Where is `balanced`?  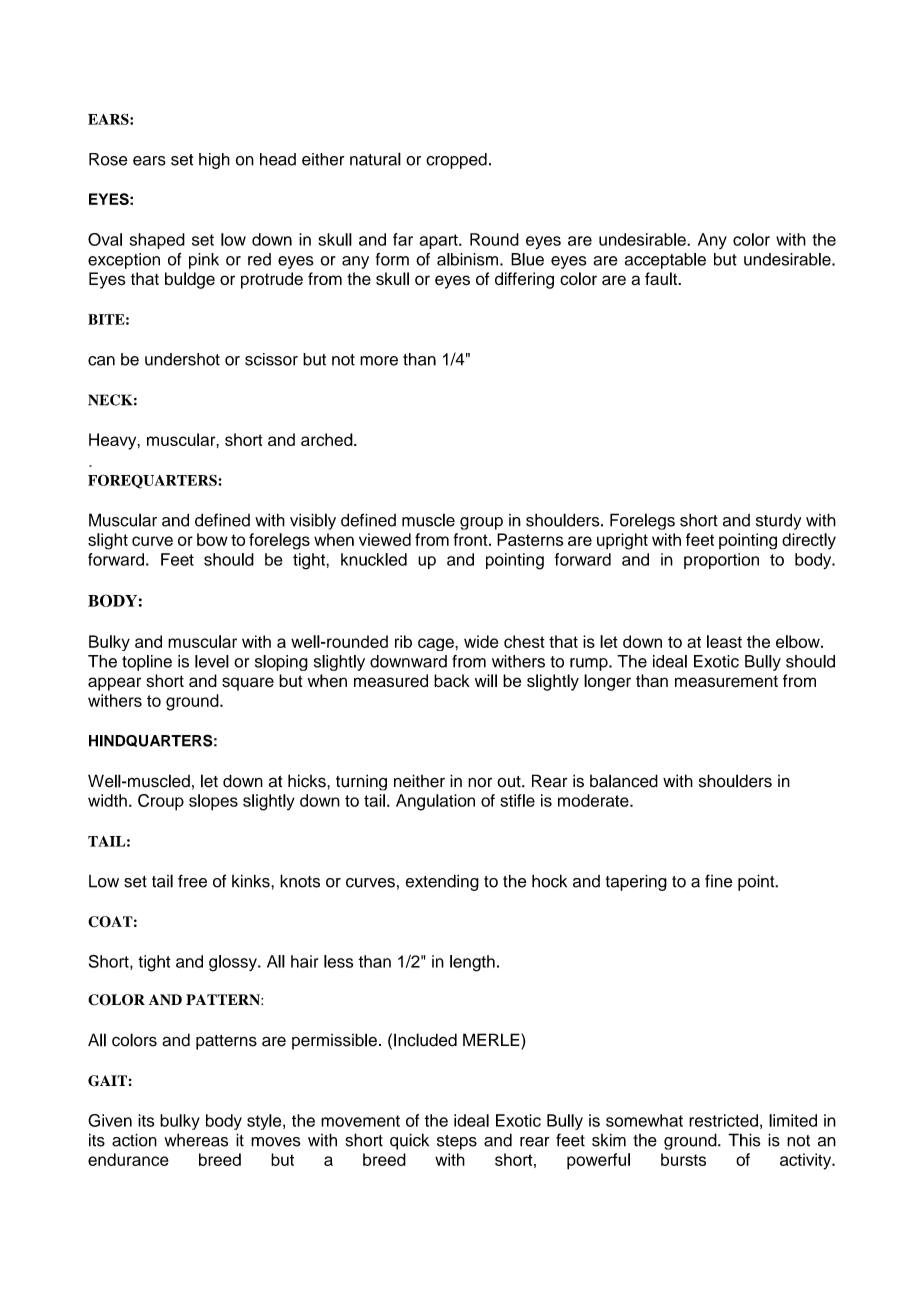 balanced is located at coordinates (624, 781).
